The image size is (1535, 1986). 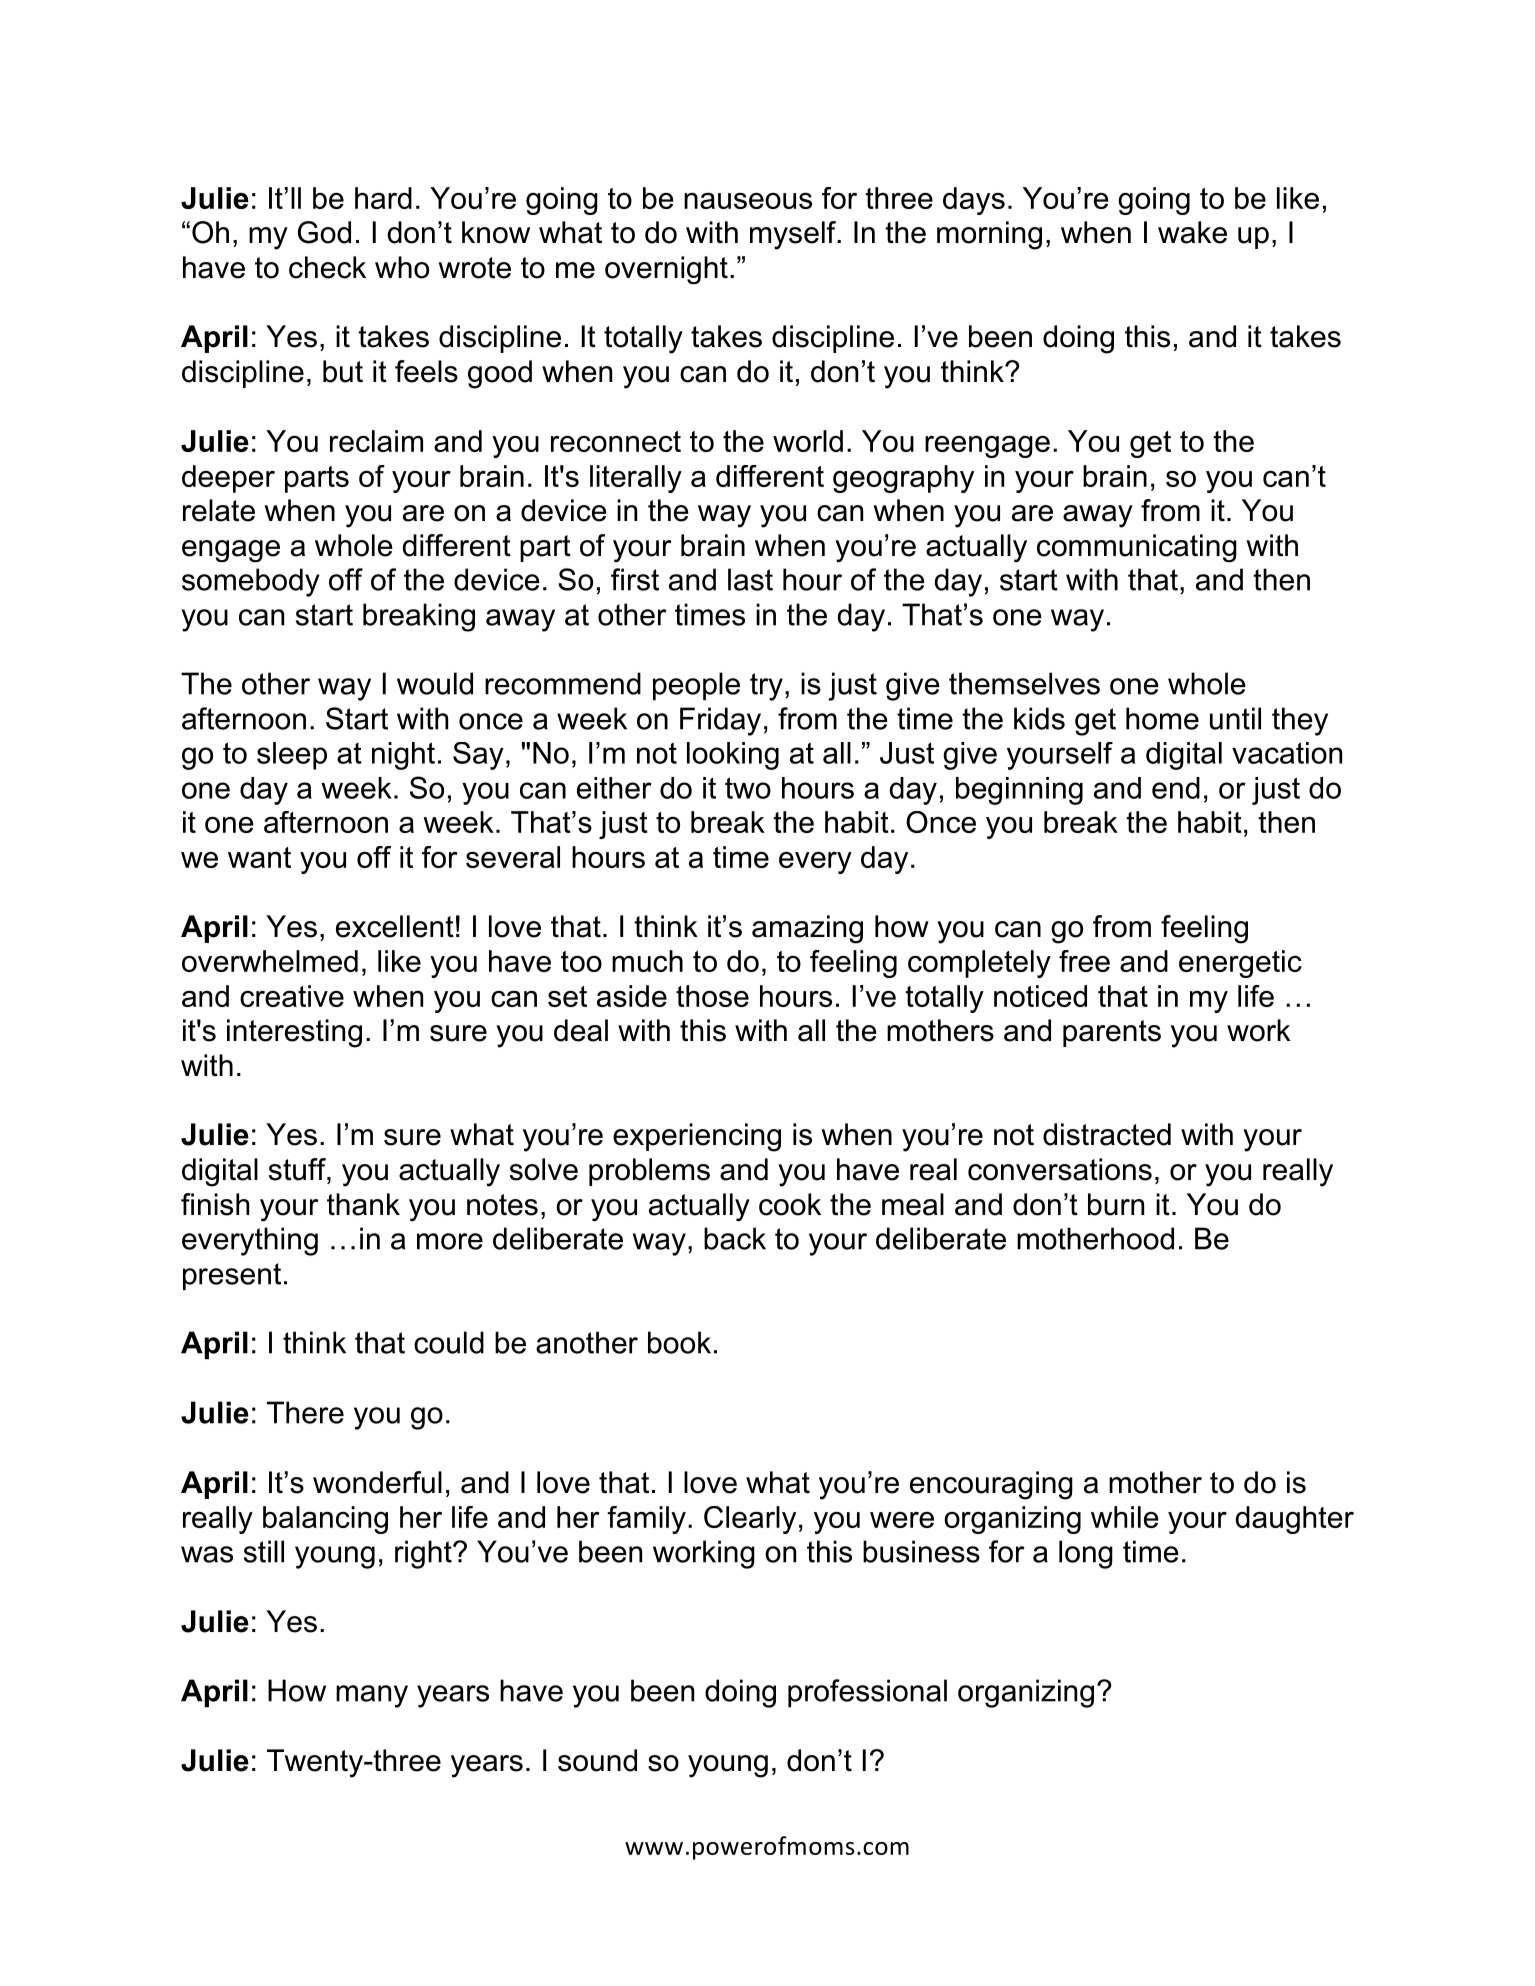 I want to click on somebody, so click(x=251, y=582).
